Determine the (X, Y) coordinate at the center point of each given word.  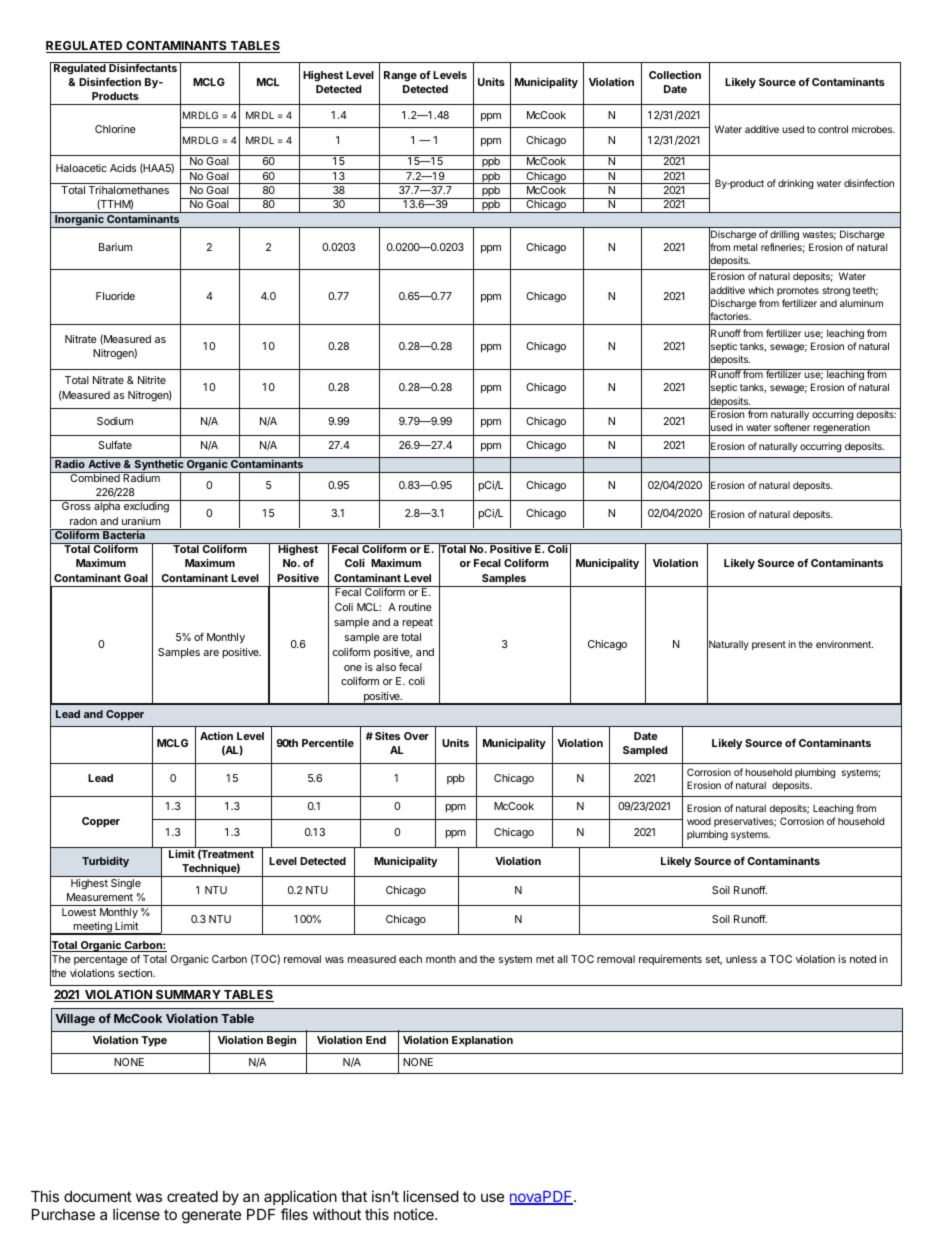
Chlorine (115, 129)
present (769, 645)
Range (400, 76)
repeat (418, 623)
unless (741, 959)
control (833, 129)
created (192, 1196)
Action (216, 735)
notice (415, 1214)
